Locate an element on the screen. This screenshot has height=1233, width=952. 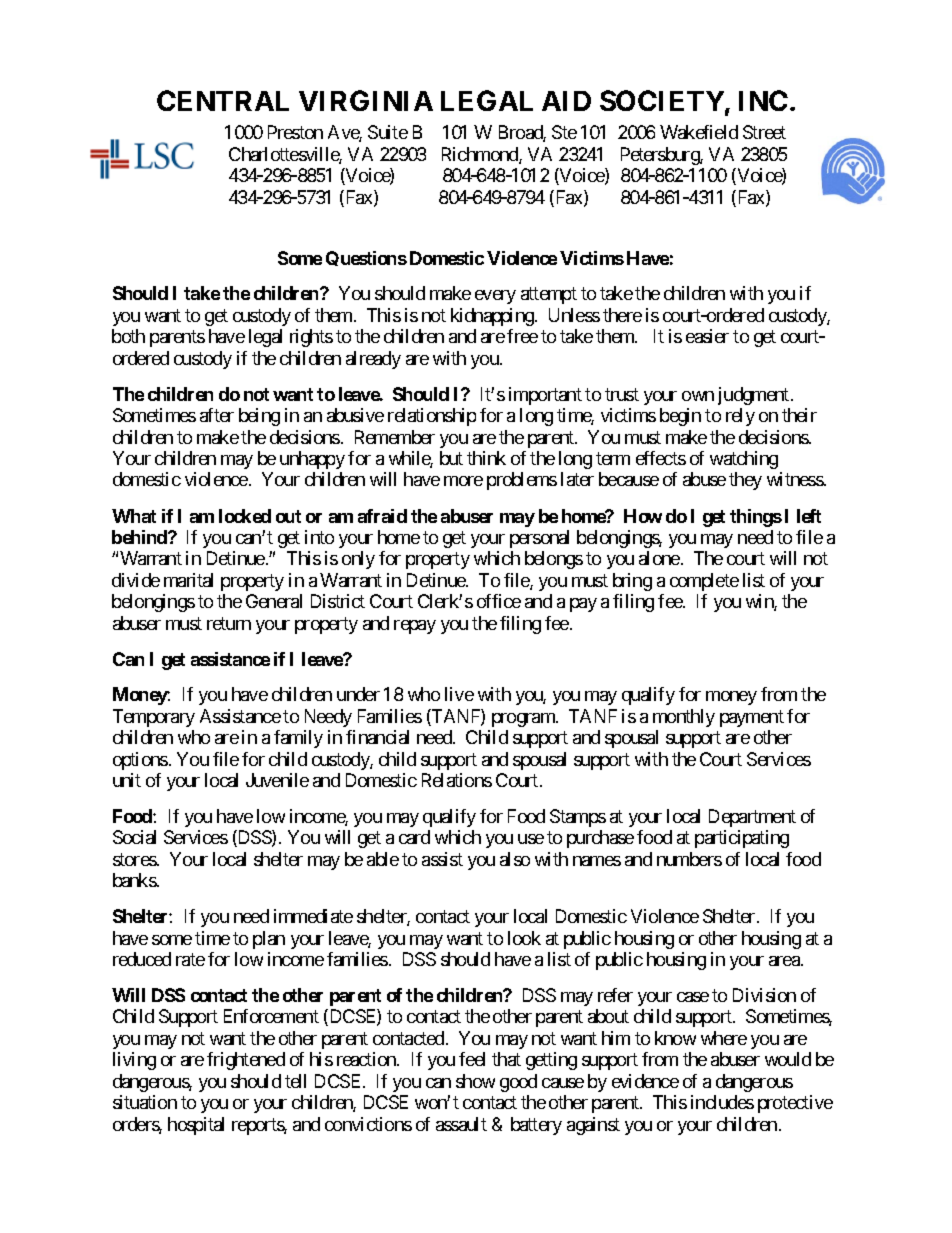
Department is located at coordinates (752, 818).
